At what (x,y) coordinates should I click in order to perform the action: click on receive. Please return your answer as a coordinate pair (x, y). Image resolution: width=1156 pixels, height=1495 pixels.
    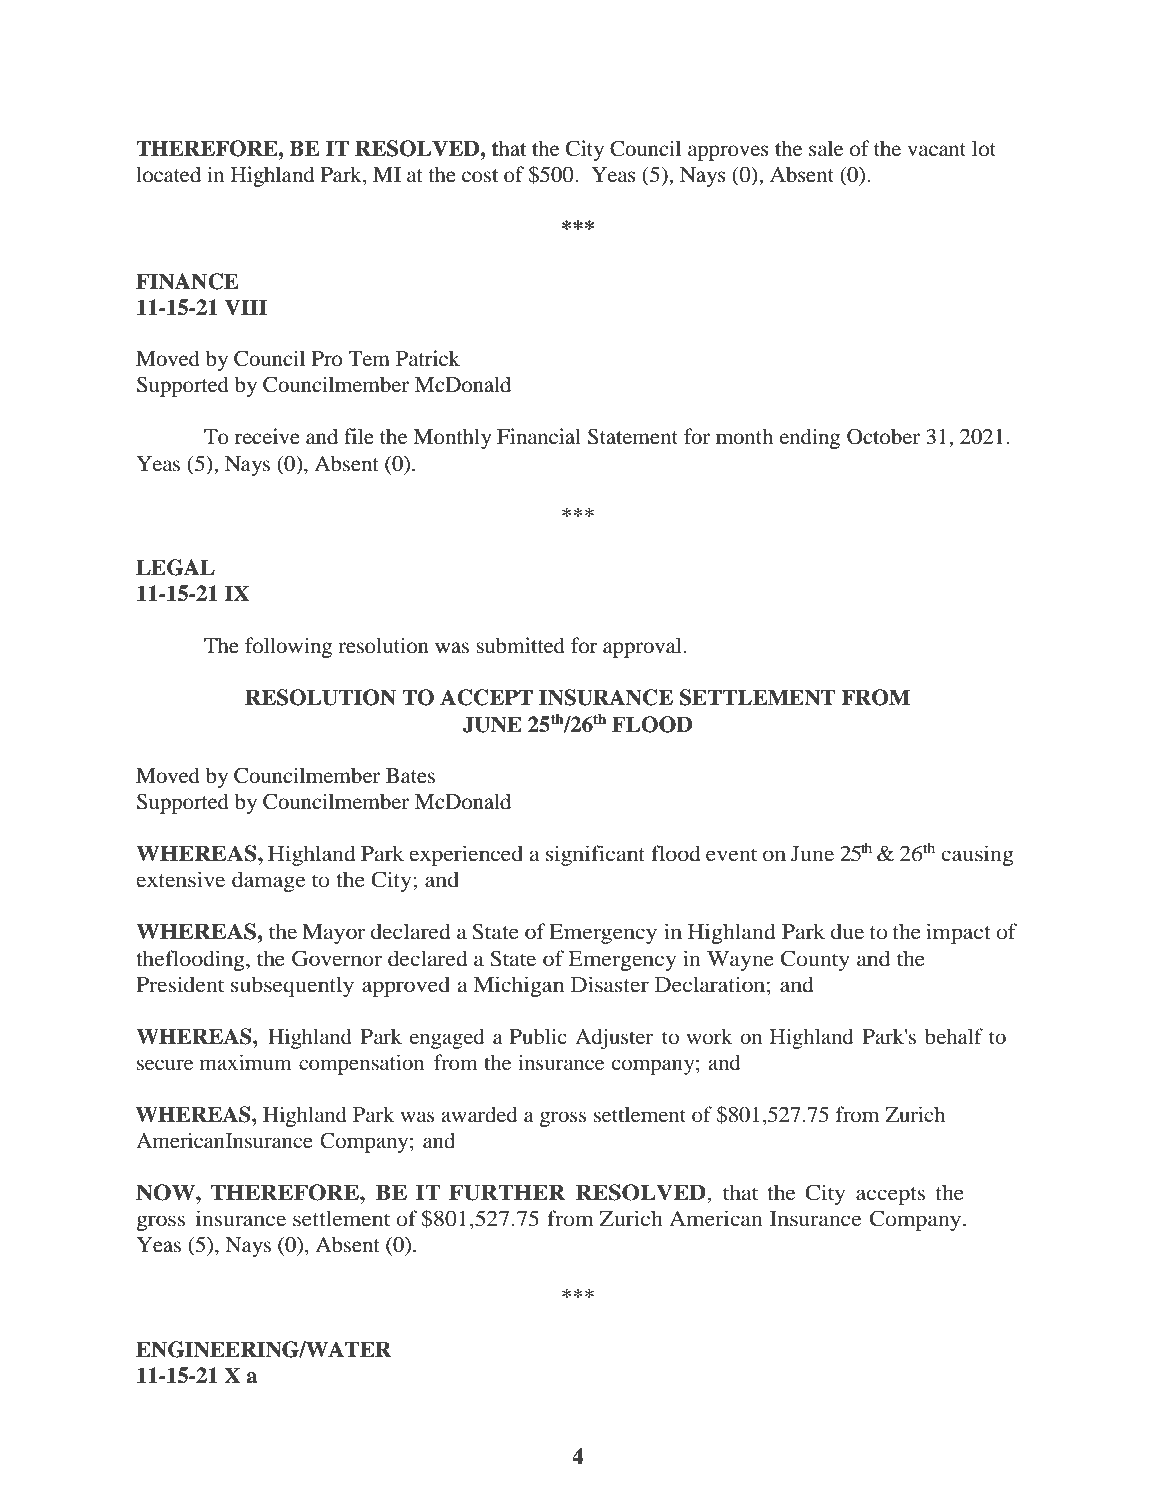
    Looking at the image, I should click on (267, 436).
